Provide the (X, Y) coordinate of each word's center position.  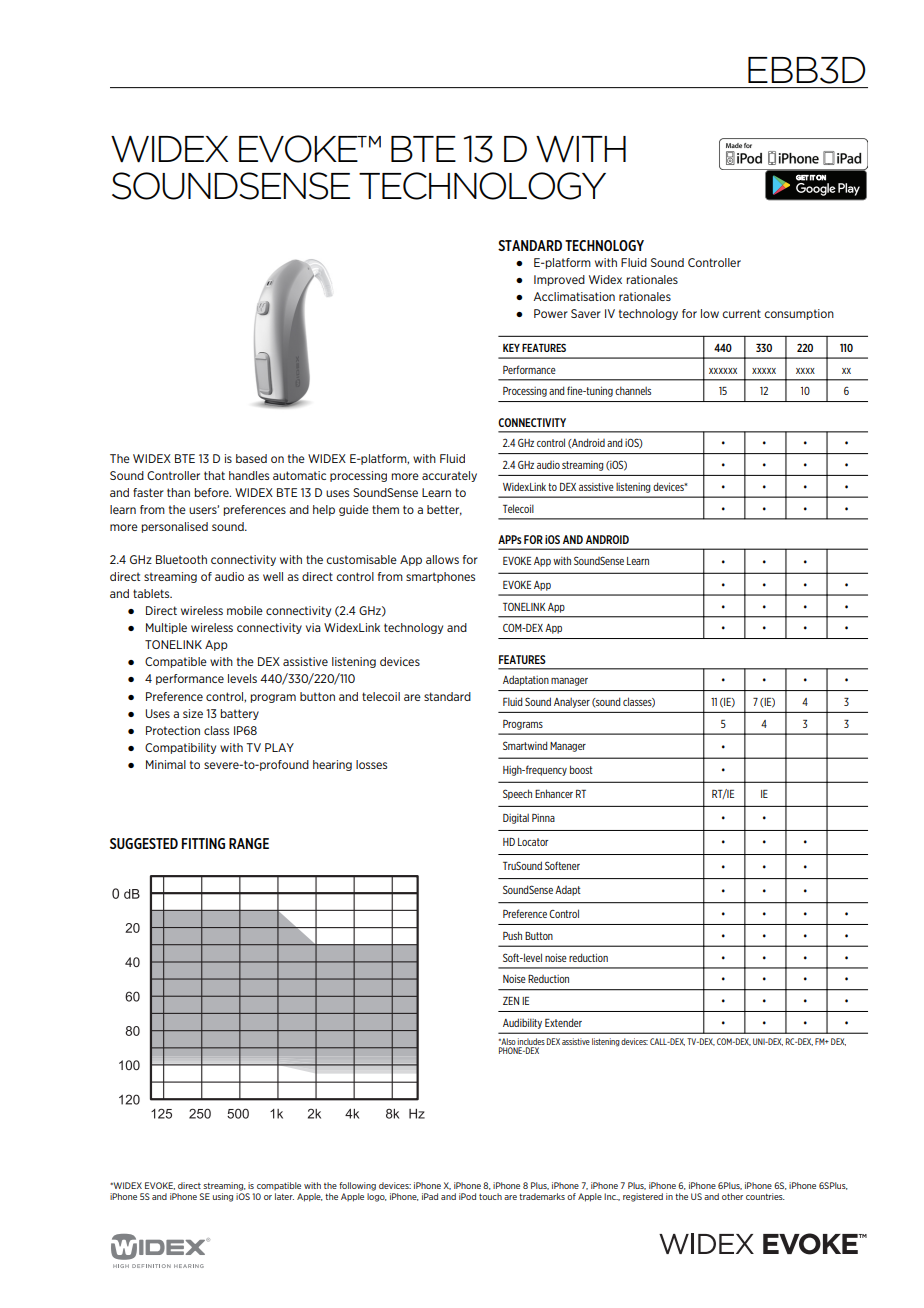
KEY (511, 348)
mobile (245, 610)
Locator (533, 842)
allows (442, 559)
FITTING (203, 843)
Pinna (543, 818)
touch (490, 1196)
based (251, 458)
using (223, 1197)
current (741, 313)
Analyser (572, 703)
